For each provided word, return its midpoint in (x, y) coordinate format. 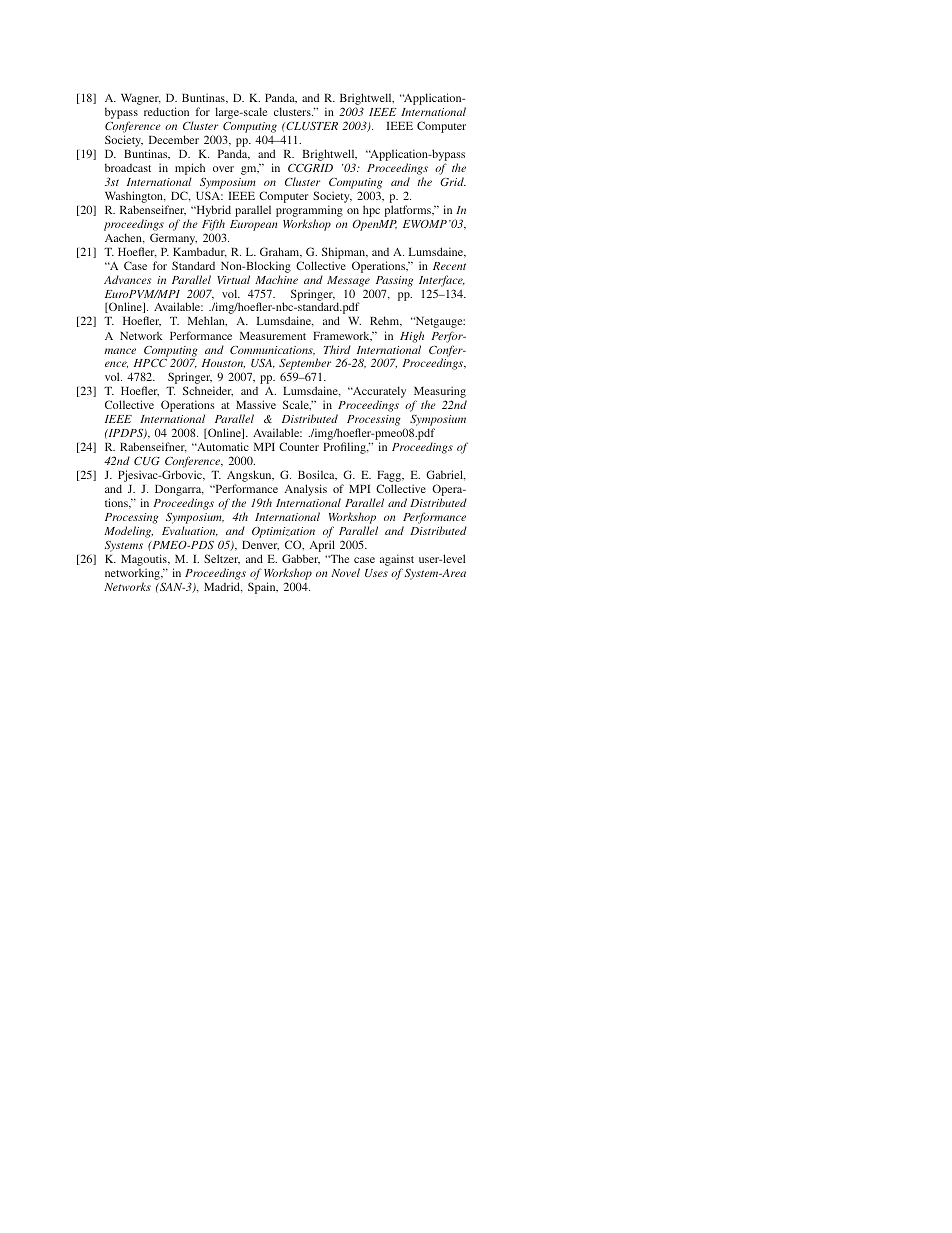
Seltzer (222, 559)
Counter (299, 446)
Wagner (141, 101)
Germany (173, 239)
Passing (394, 281)
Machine (276, 279)
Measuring (440, 393)
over (223, 169)
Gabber (301, 559)
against (397, 560)
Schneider (208, 391)
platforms (409, 211)
